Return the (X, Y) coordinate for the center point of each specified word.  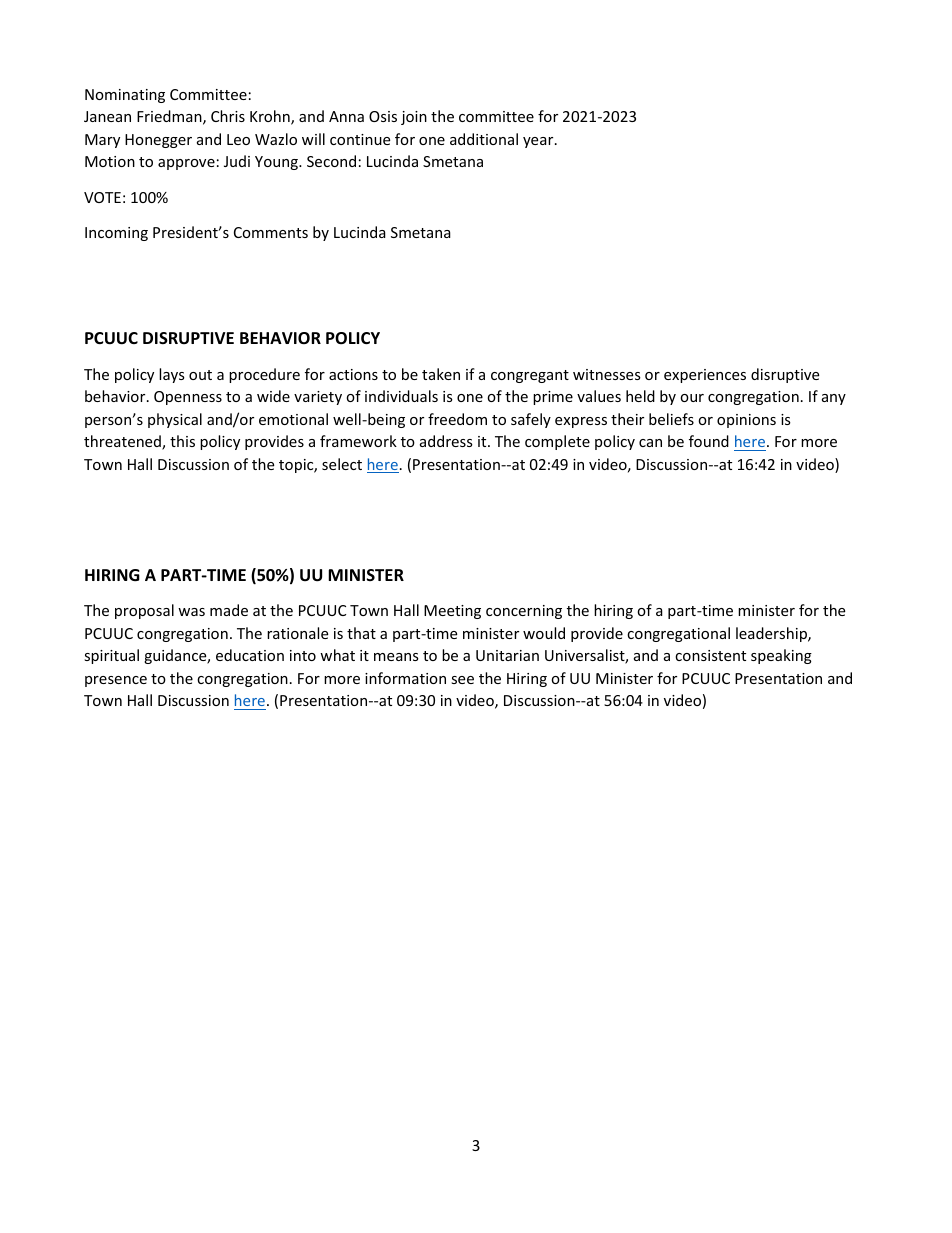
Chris (228, 116)
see (462, 680)
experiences (705, 376)
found (709, 441)
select (342, 464)
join (414, 118)
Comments (271, 232)
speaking (781, 656)
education (250, 655)
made (229, 610)
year (539, 142)
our (692, 398)
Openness (188, 398)
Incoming (116, 234)
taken (441, 374)
